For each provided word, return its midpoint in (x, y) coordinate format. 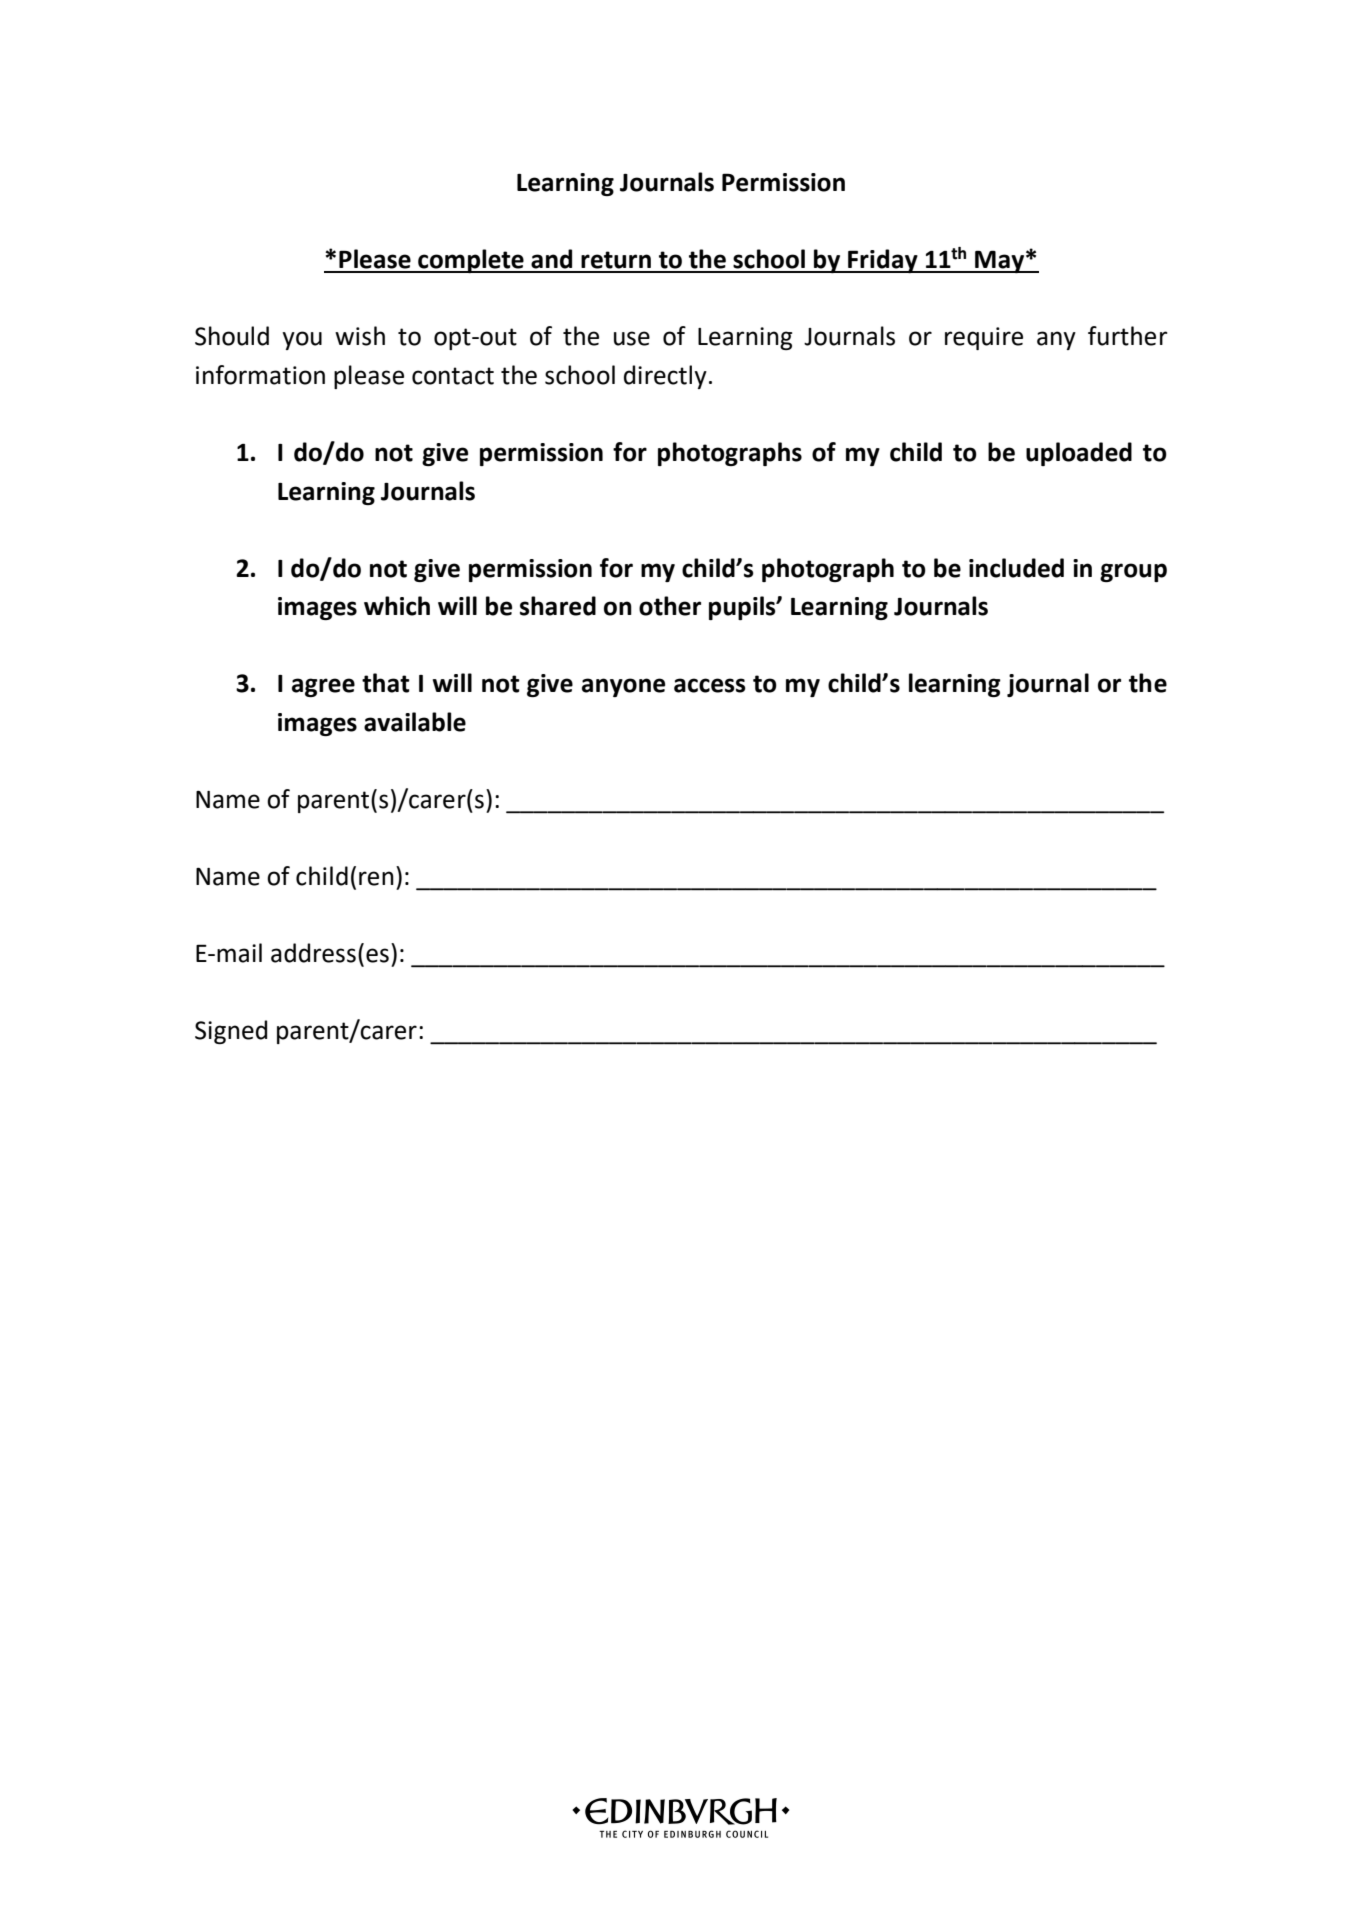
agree (323, 687)
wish (360, 336)
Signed (231, 1032)
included (1016, 568)
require (984, 338)
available (415, 722)
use (632, 338)
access (710, 685)
